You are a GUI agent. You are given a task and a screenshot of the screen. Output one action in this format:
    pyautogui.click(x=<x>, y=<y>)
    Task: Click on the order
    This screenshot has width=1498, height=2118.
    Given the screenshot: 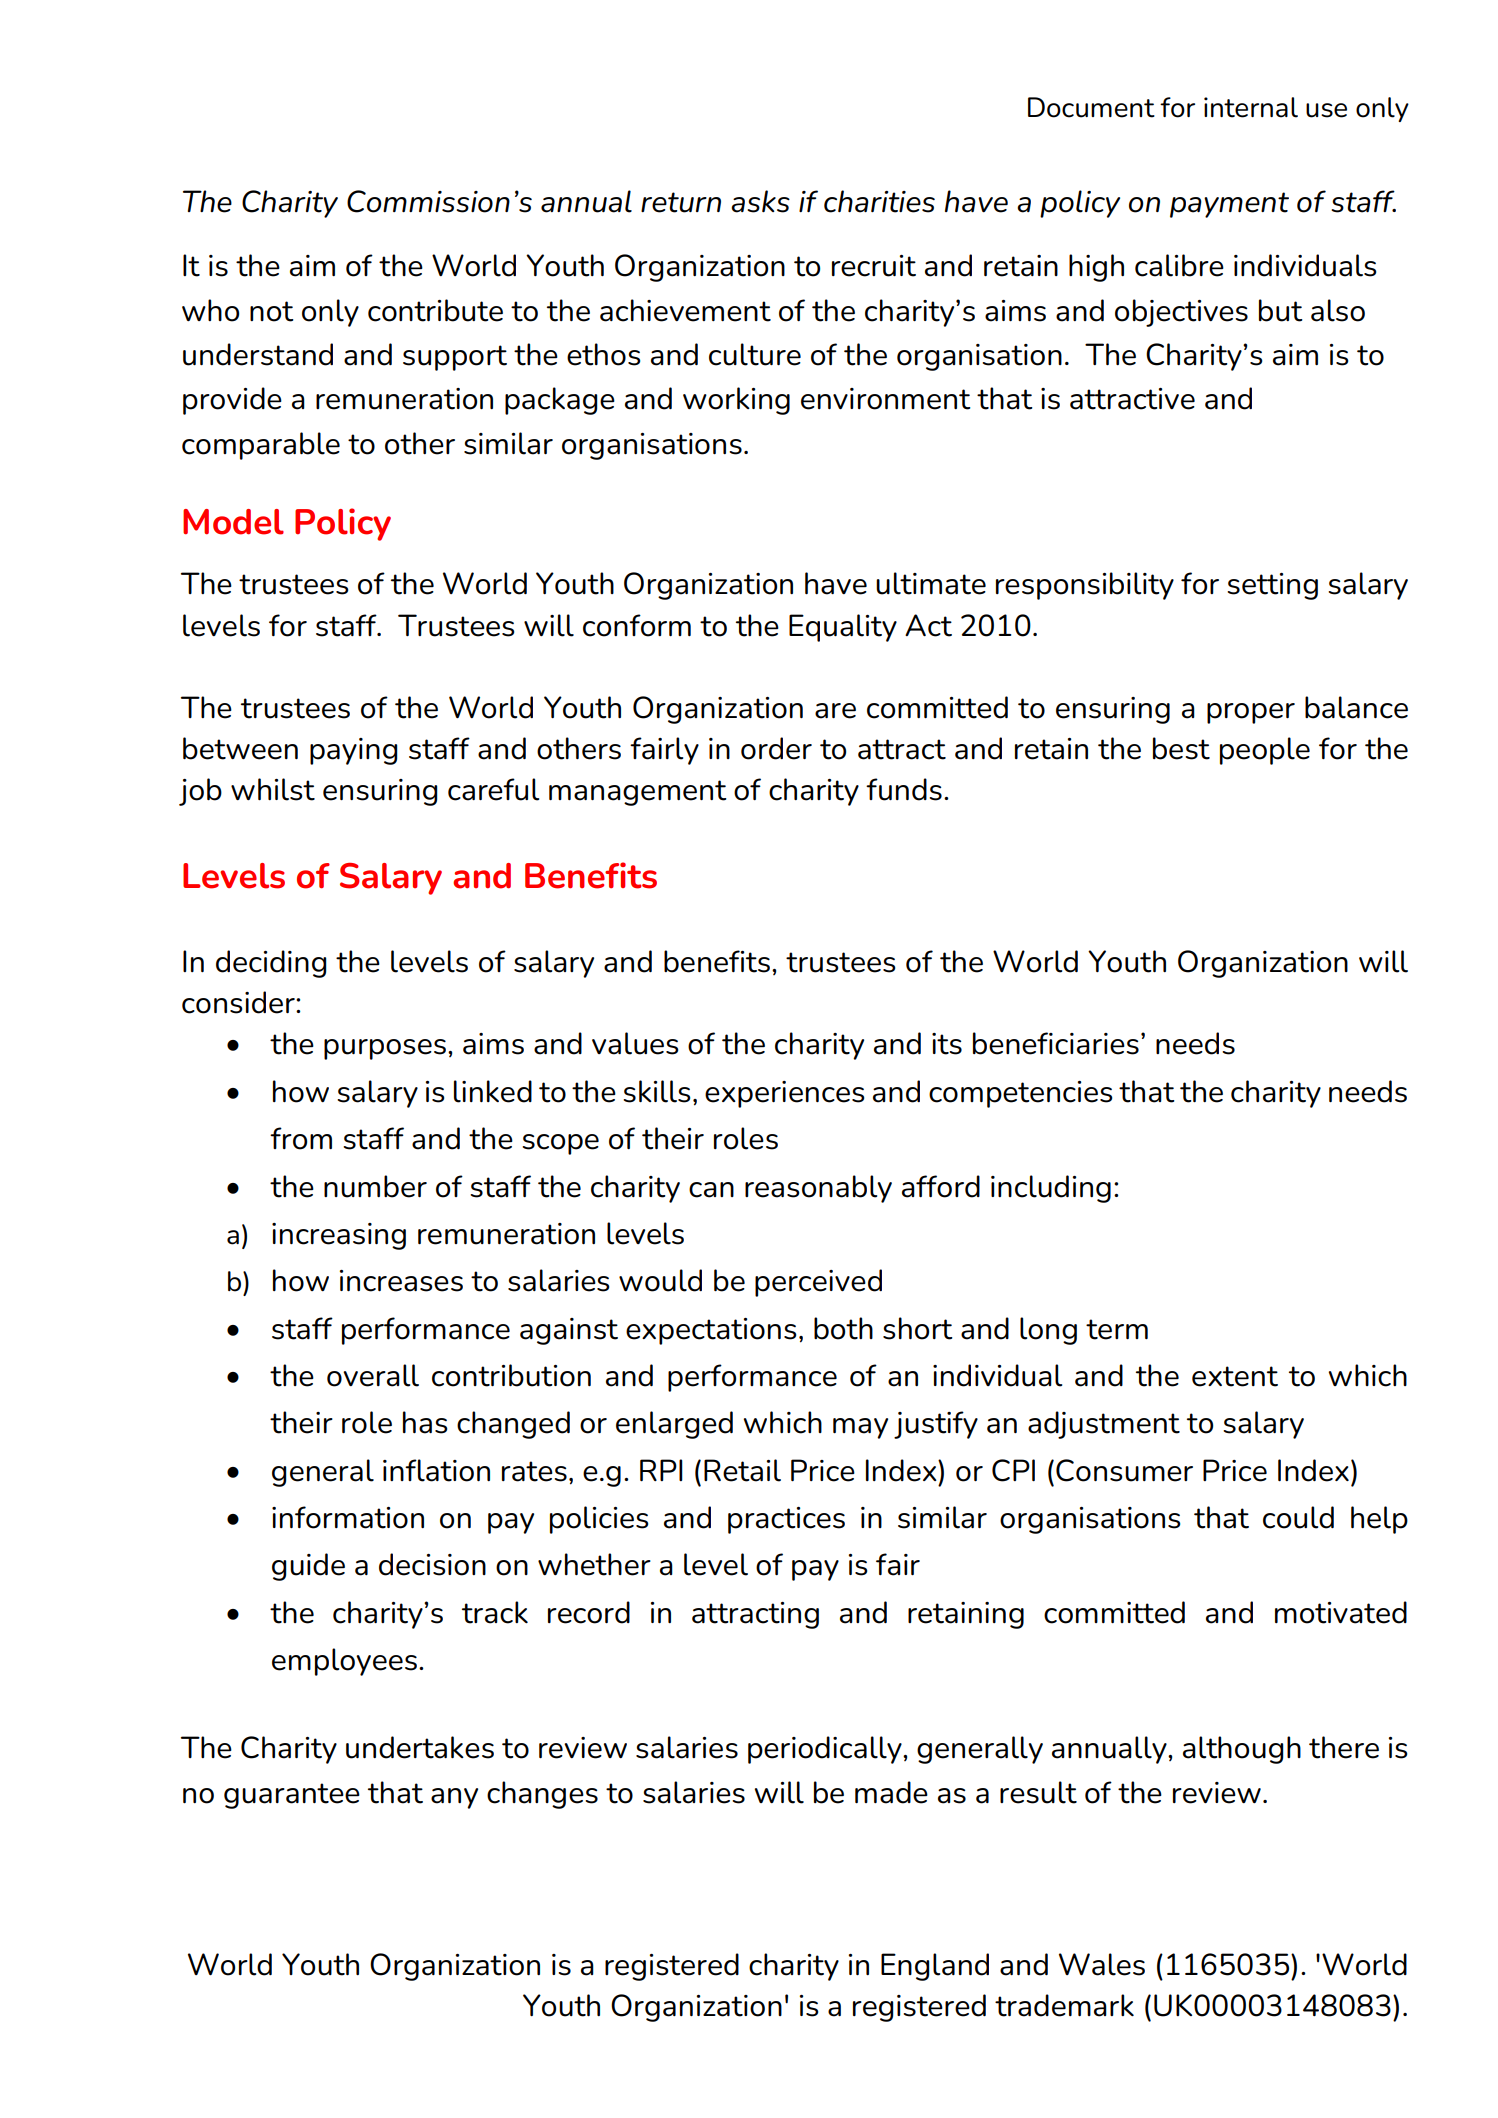 What is the action you would take?
    pyautogui.click(x=776, y=748)
